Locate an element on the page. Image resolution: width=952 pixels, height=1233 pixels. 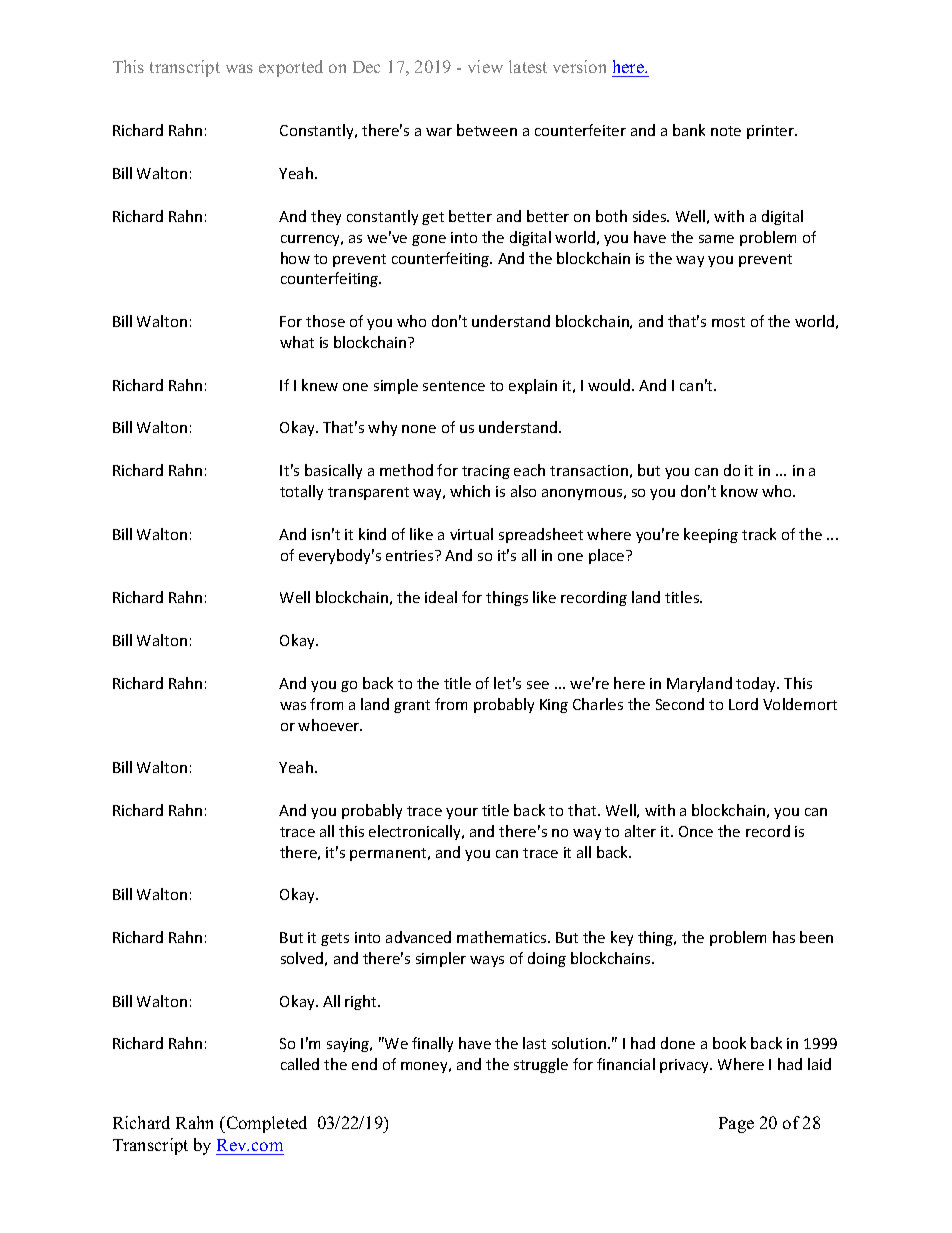
called is located at coordinates (300, 1064).
